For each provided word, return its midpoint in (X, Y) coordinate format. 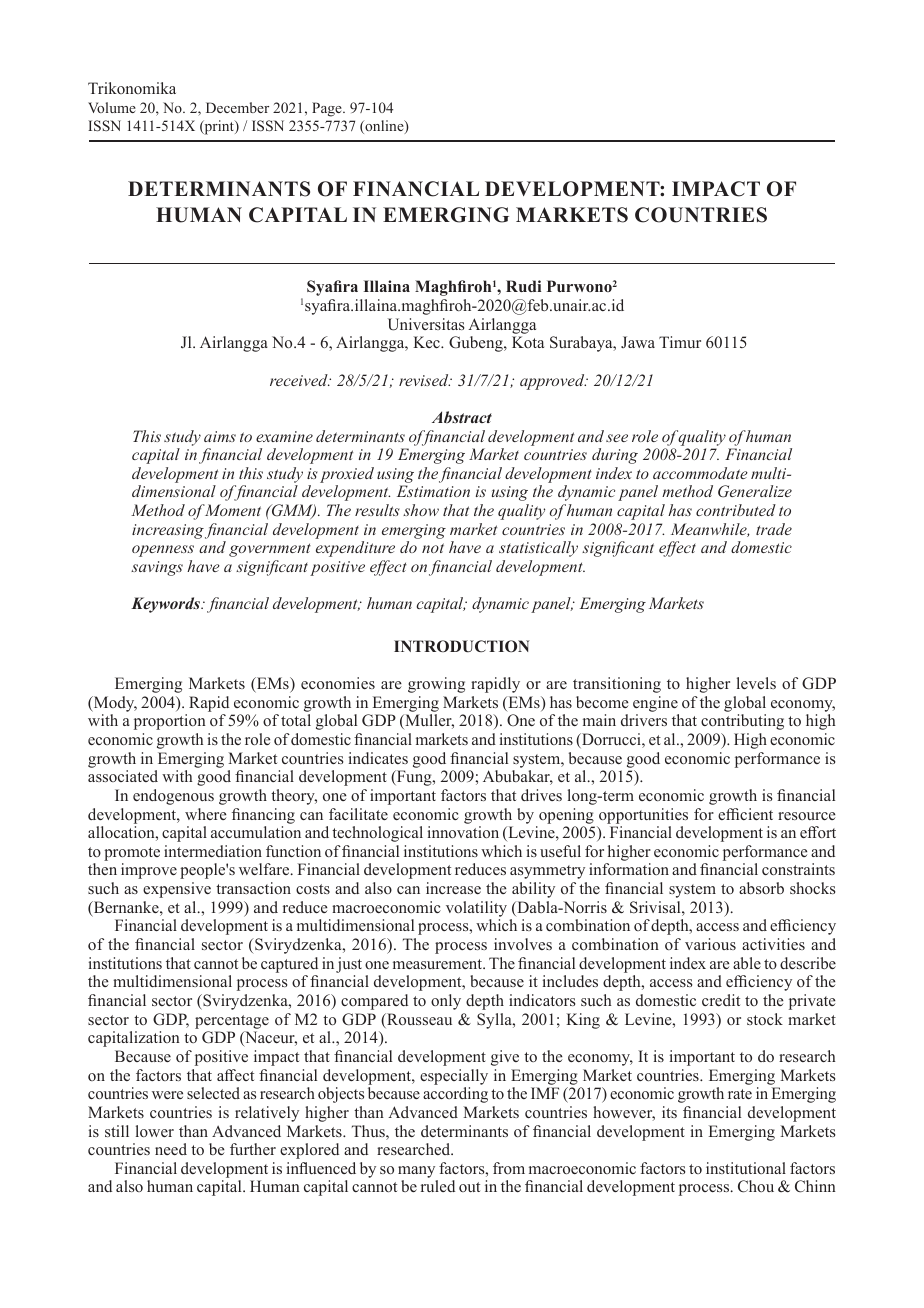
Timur (680, 342)
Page (328, 109)
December (237, 107)
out (469, 1187)
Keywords (166, 605)
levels (756, 683)
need (171, 1149)
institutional (746, 1168)
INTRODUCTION (461, 646)
